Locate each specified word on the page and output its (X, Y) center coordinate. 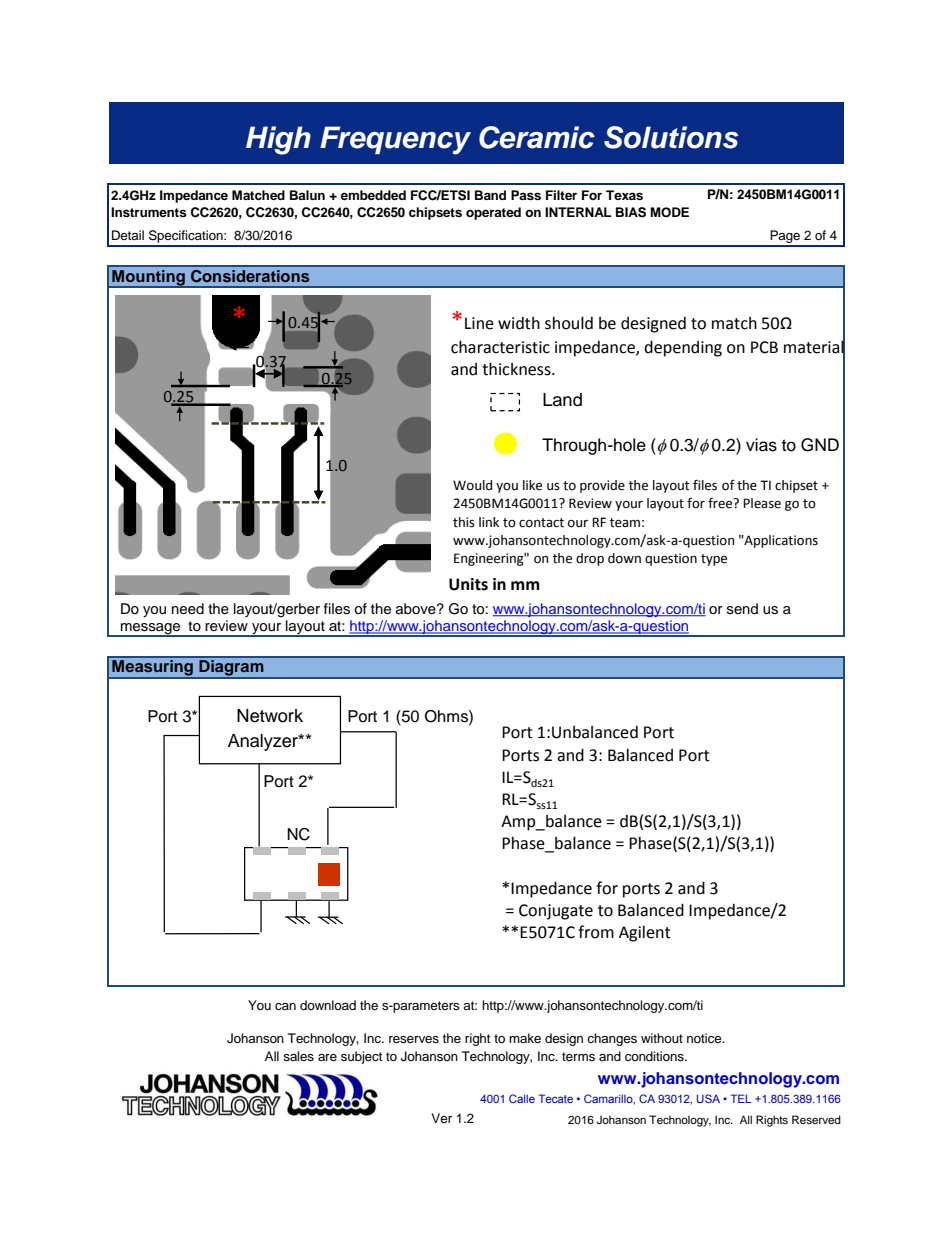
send (742, 609)
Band (490, 195)
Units (468, 584)
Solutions (671, 137)
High (278, 140)
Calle (522, 1098)
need (188, 609)
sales (298, 1056)
